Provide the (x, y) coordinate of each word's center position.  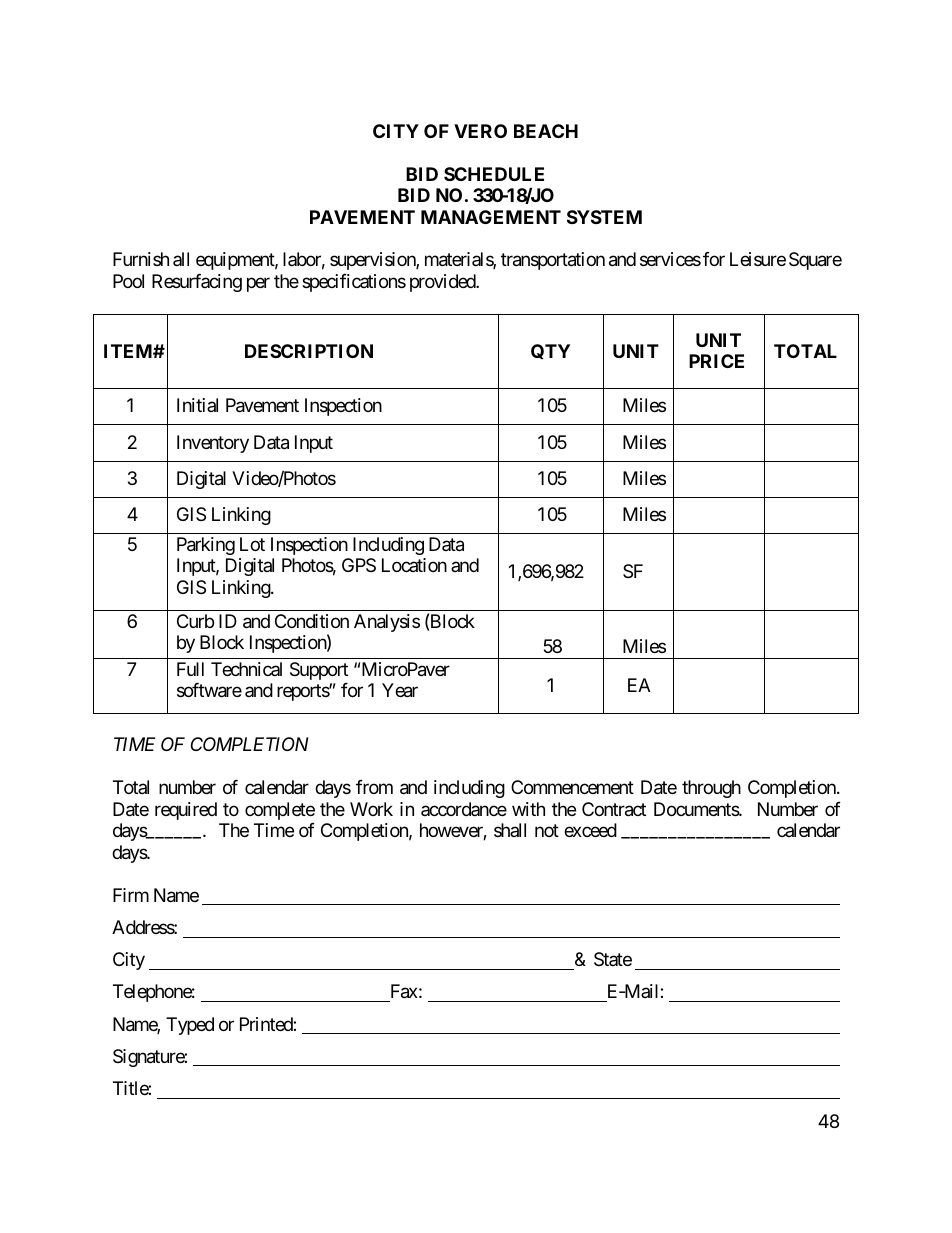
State (613, 959)
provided (443, 283)
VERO (480, 131)
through (711, 789)
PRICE (716, 361)
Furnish (141, 259)
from (374, 787)
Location (414, 565)
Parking (206, 546)
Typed (190, 1026)
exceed (590, 830)
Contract (614, 809)
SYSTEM (604, 217)
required (186, 811)
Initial (197, 405)
